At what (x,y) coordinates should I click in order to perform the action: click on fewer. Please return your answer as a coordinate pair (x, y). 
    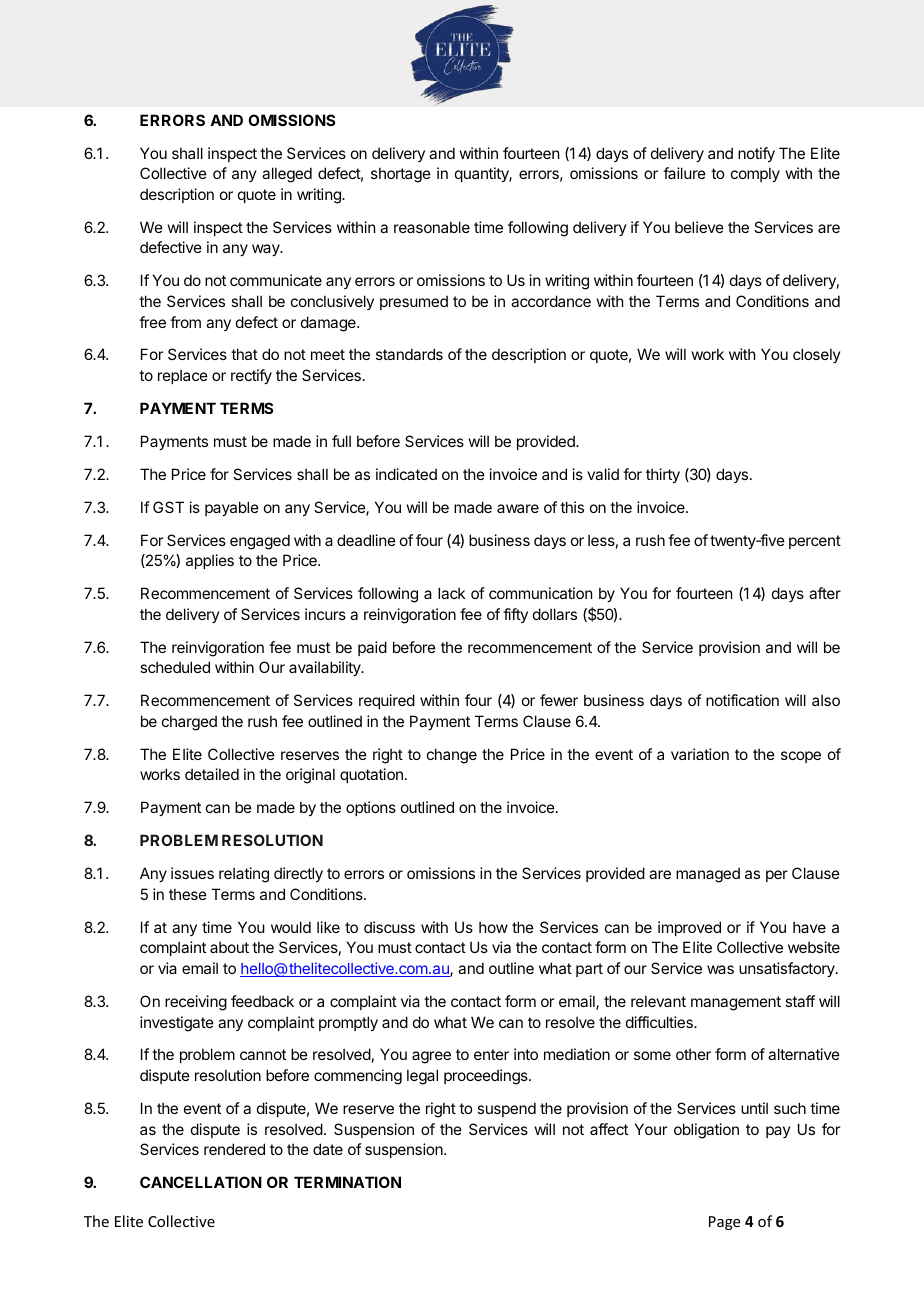
    Looking at the image, I should click on (559, 700).
